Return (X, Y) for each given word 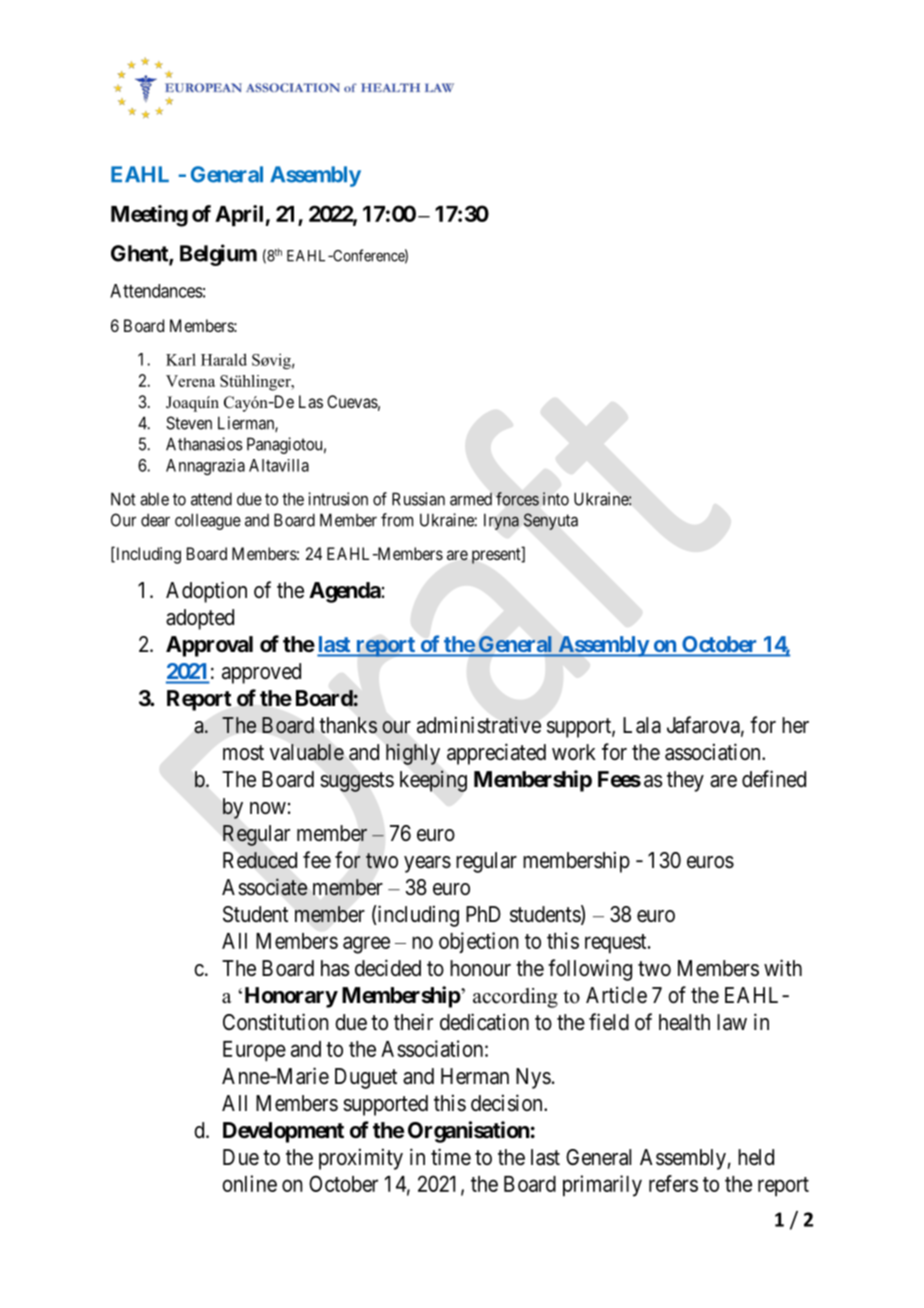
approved (261, 673)
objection (478, 942)
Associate (264, 887)
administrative (479, 725)
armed (471, 499)
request (617, 944)
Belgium (218, 255)
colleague (208, 521)
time (451, 1157)
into (556, 499)
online (249, 1183)
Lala (642, 725)
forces (517, 499)
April (239, 216)
